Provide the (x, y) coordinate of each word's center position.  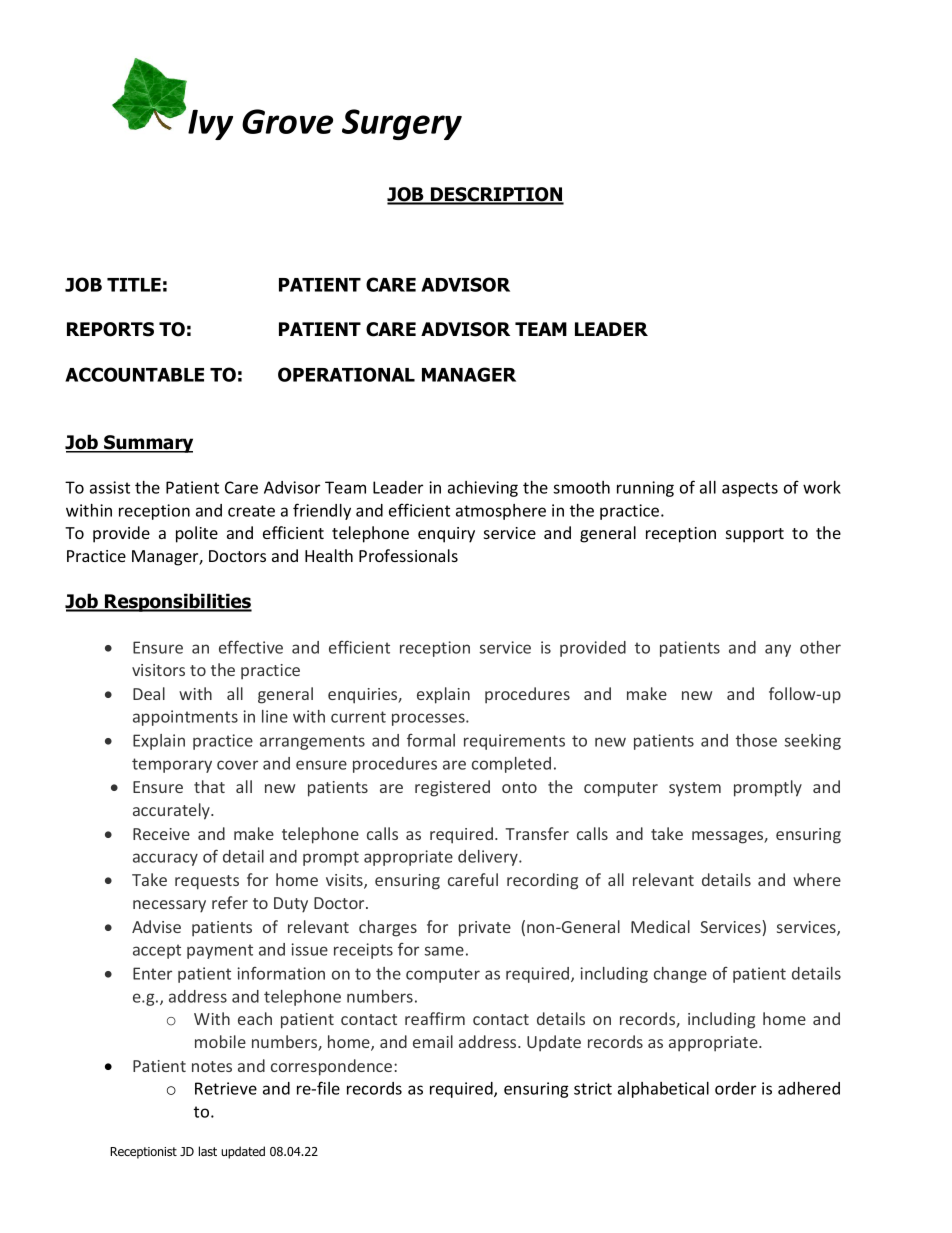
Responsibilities (177, 602)
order (735, 1088)
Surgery (402, 124)
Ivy (210, 124)
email (433, 1041)
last (208, 1151)
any (778, 650)
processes (429, 719)
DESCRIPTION (496, 195)
